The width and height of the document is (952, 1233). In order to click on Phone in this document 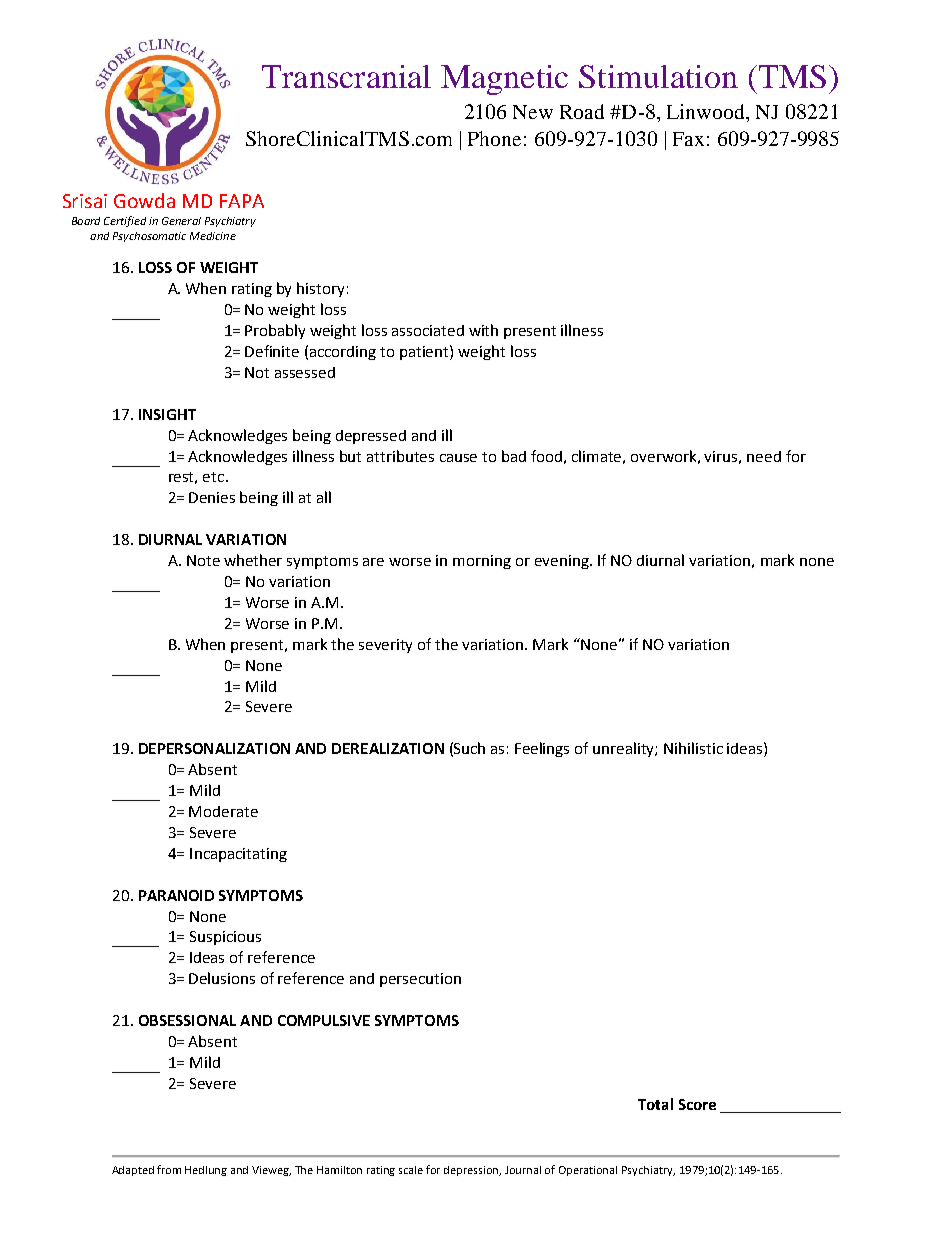, I will do `click(494, 138)`.
